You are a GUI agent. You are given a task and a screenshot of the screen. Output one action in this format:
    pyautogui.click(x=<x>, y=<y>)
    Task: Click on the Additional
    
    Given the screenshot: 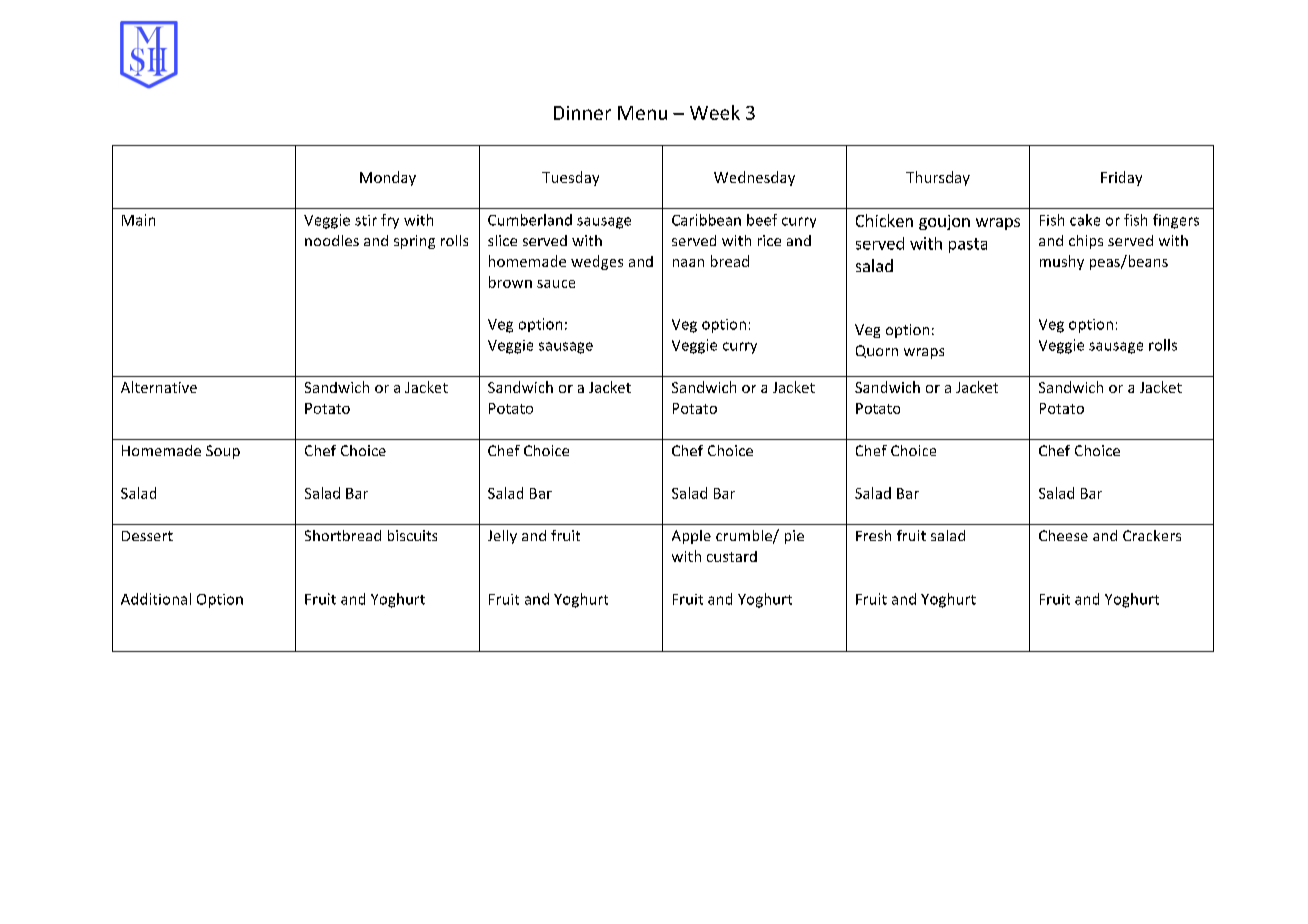 What is the action you would take?
    pyautogui.click(x=156, y=599)
